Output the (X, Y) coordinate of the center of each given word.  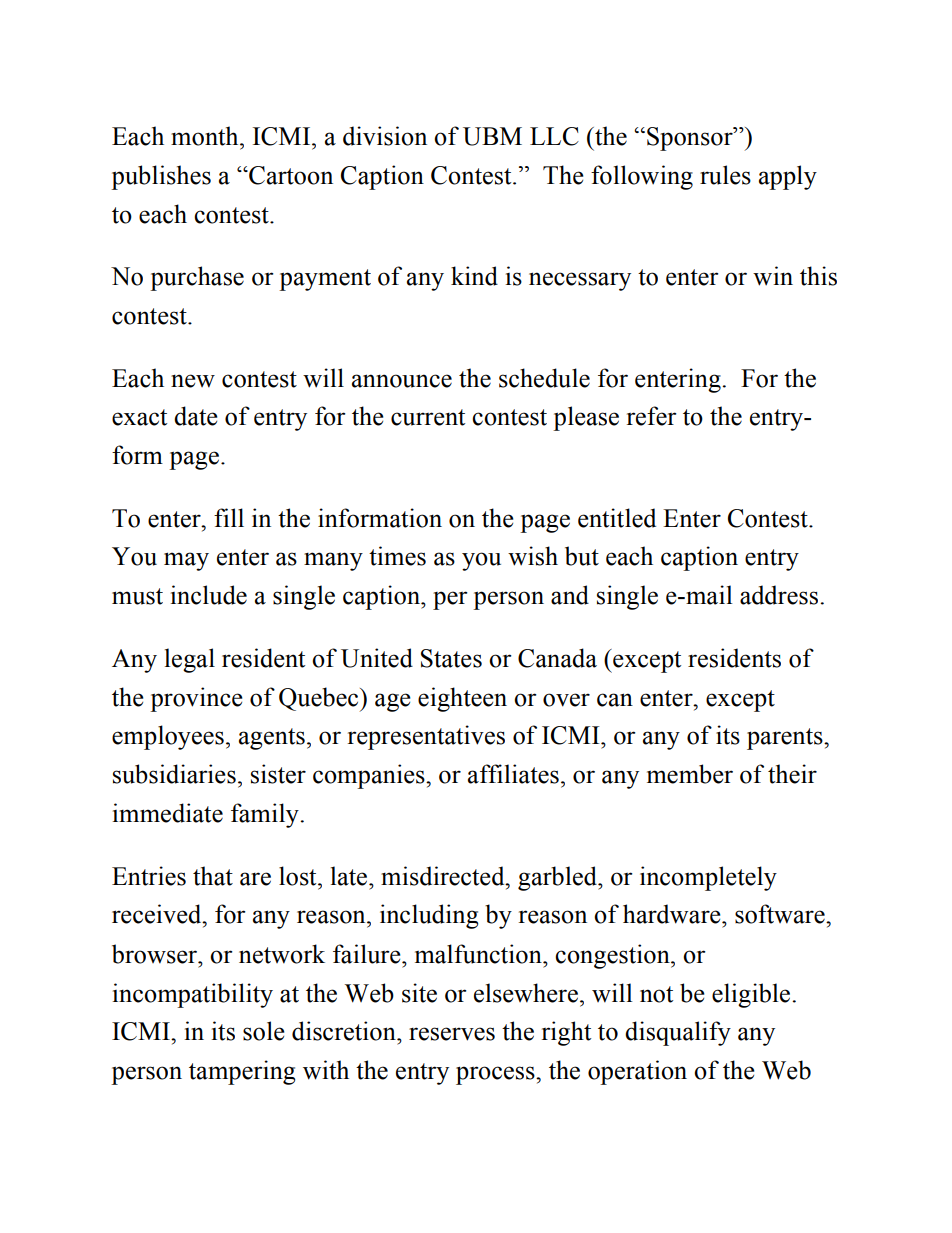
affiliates (513, 774)
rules (725, 175)
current (428, 417)
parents (786, 739)
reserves (452, 1034)
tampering (242, 1072)
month (206, 136)
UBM (492, 136)
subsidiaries (174, 774)
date (196, 416)
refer (652, 416)
